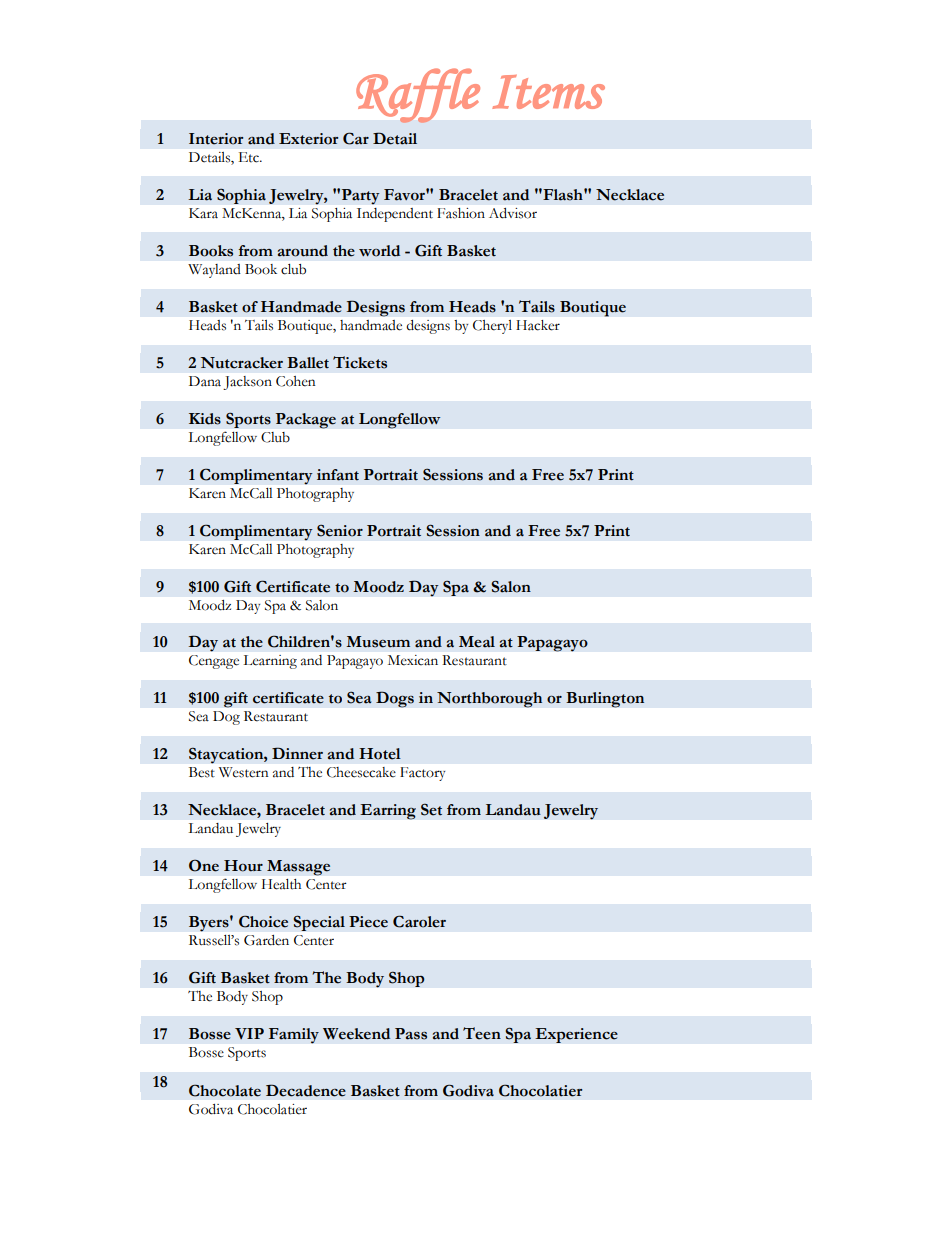 The width and height of the screenshot is (952, 1233). I want to click on Hour, so click(243, 866).
